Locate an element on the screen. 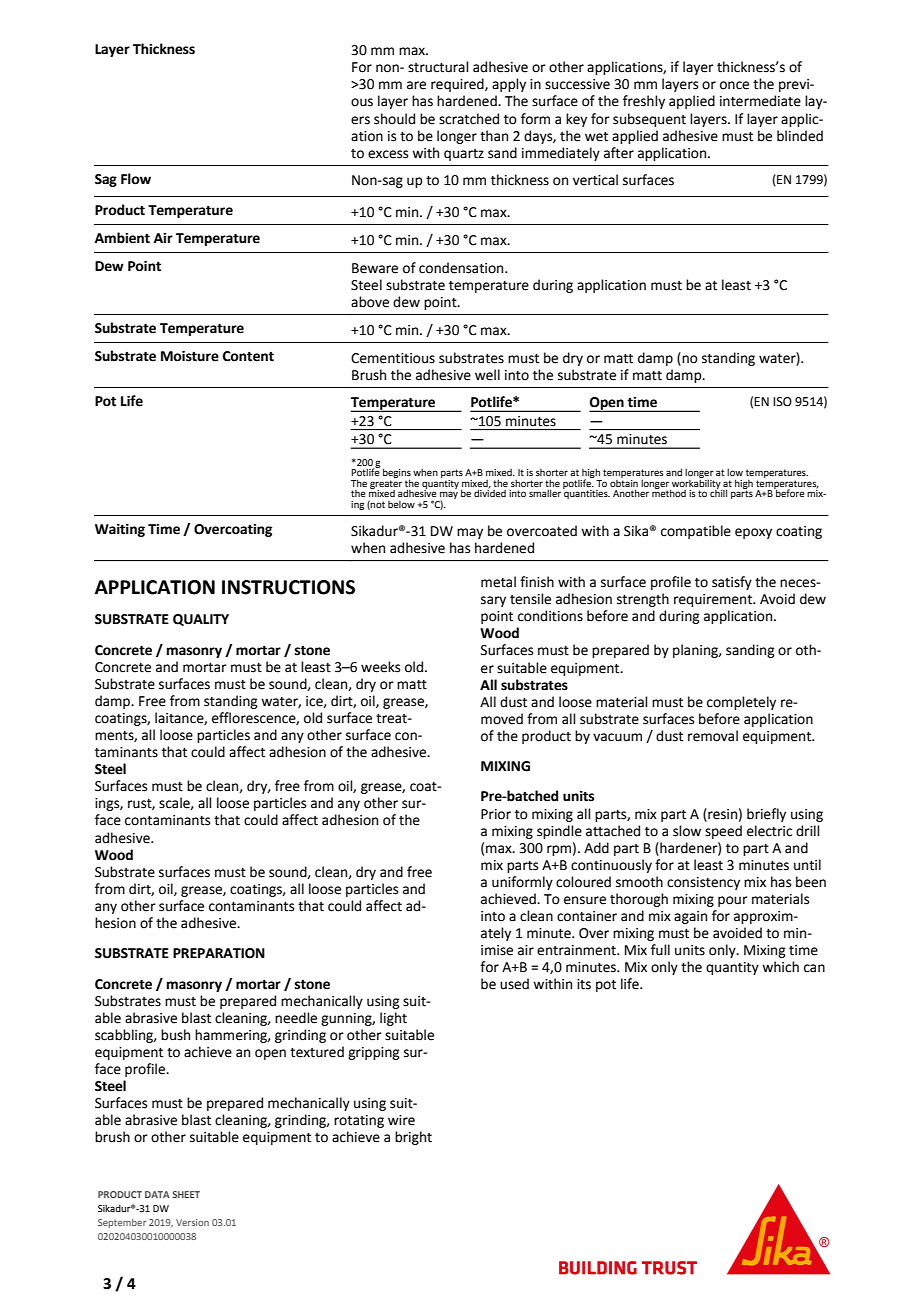  well is located at coordinates (487, 375).
